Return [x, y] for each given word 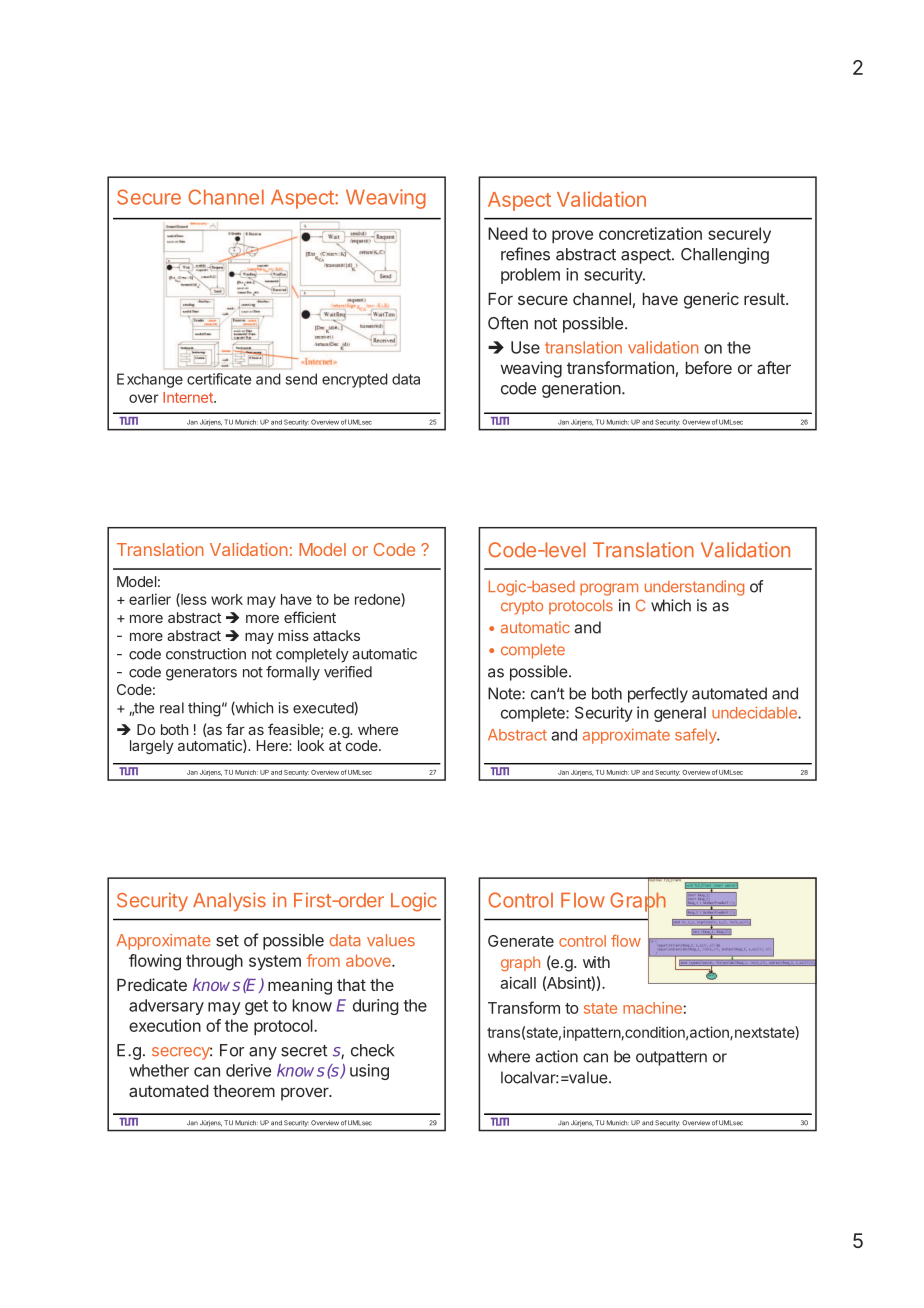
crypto [522, 607]
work [227, 599]
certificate [219, 379]
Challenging [725, 255]
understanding [694, 588]
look [311, 745]
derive [248, 1070]
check [372, 1050]
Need [507, 233]
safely [697, 736]
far [235, 729]
